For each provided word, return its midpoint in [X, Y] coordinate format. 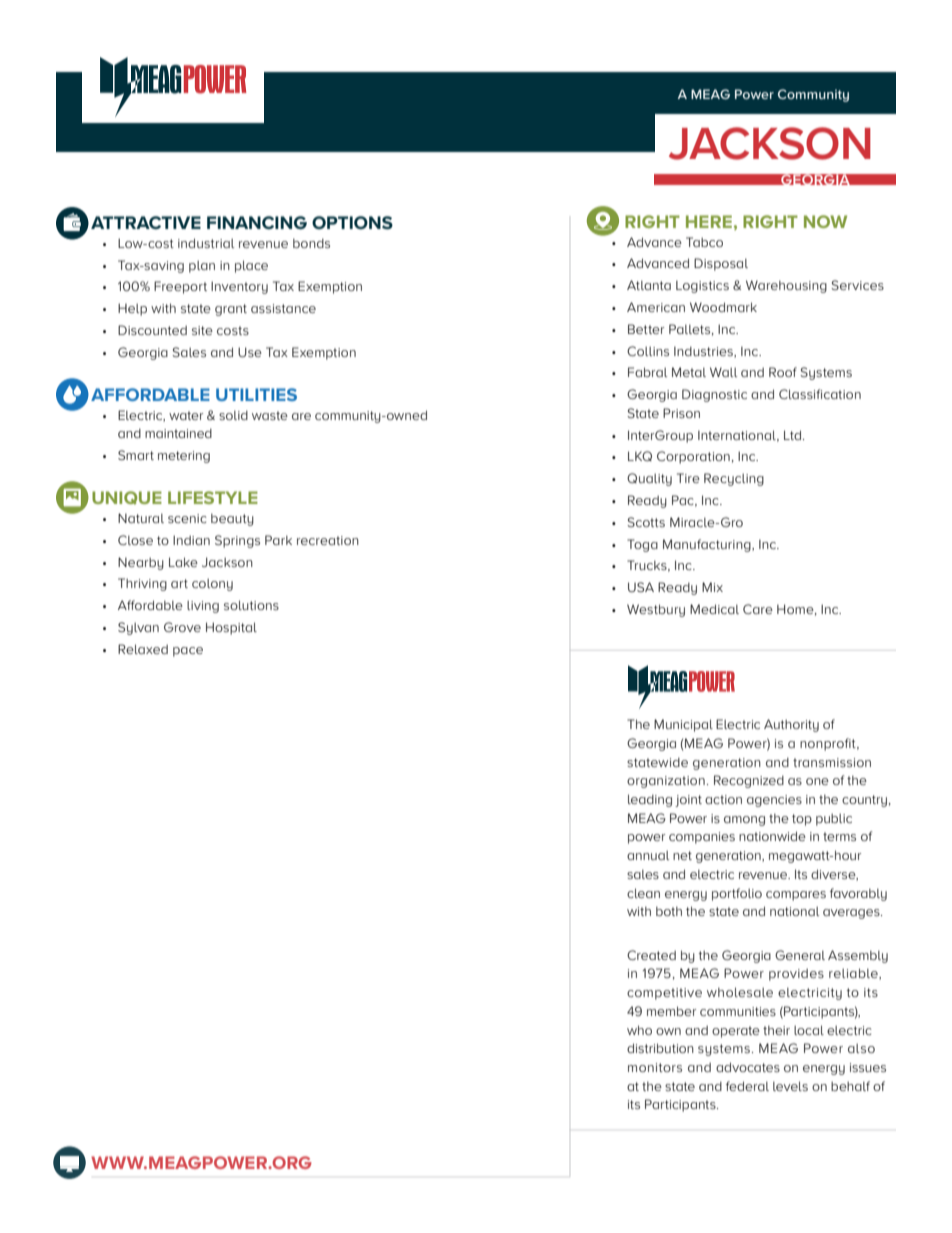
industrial [206, 243]
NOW [825, 221]
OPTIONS [352, 223]
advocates [748, 1067]
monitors [655, 1067]
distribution [660, 1048]
